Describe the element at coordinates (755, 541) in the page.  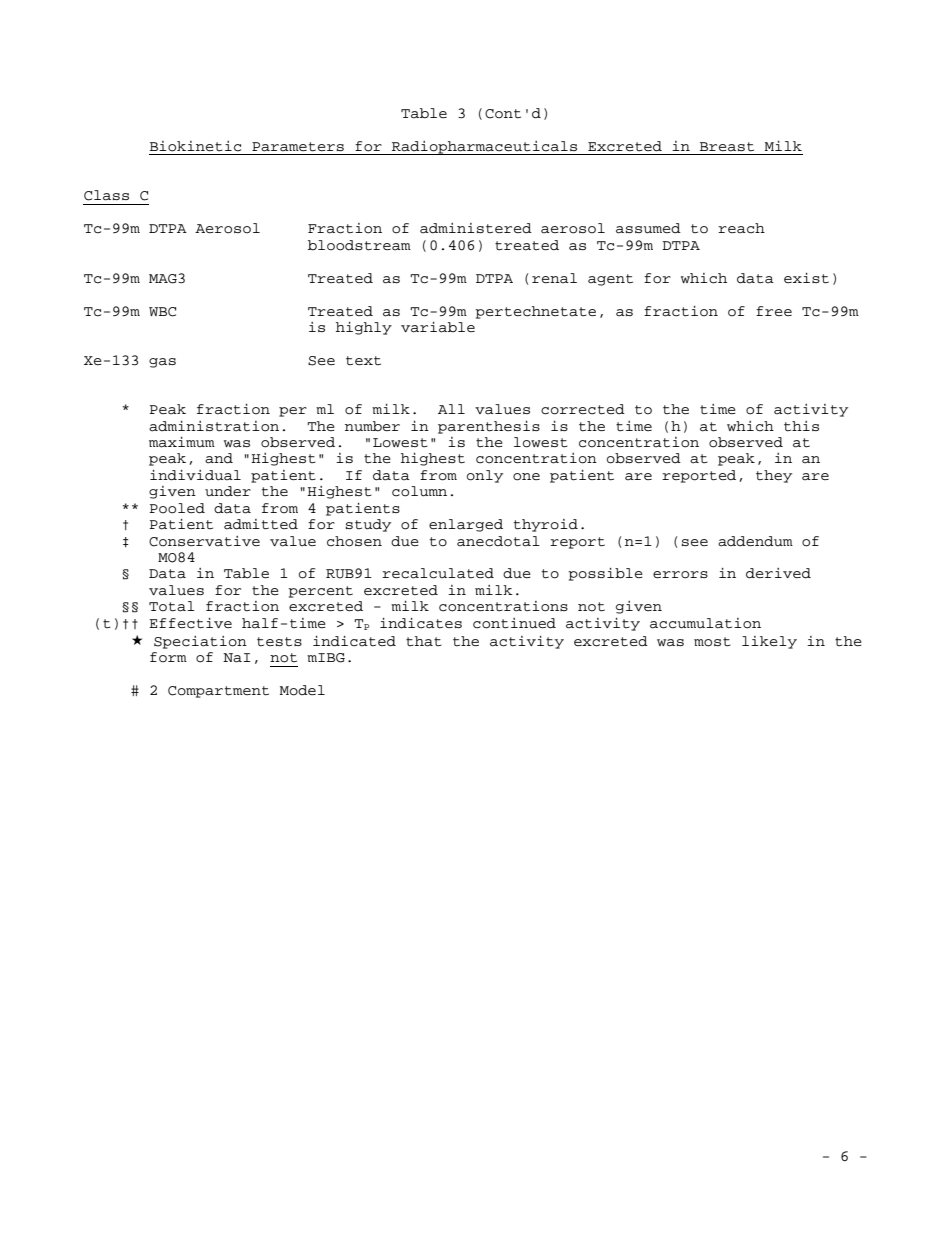
I see `addendum` at that location.
